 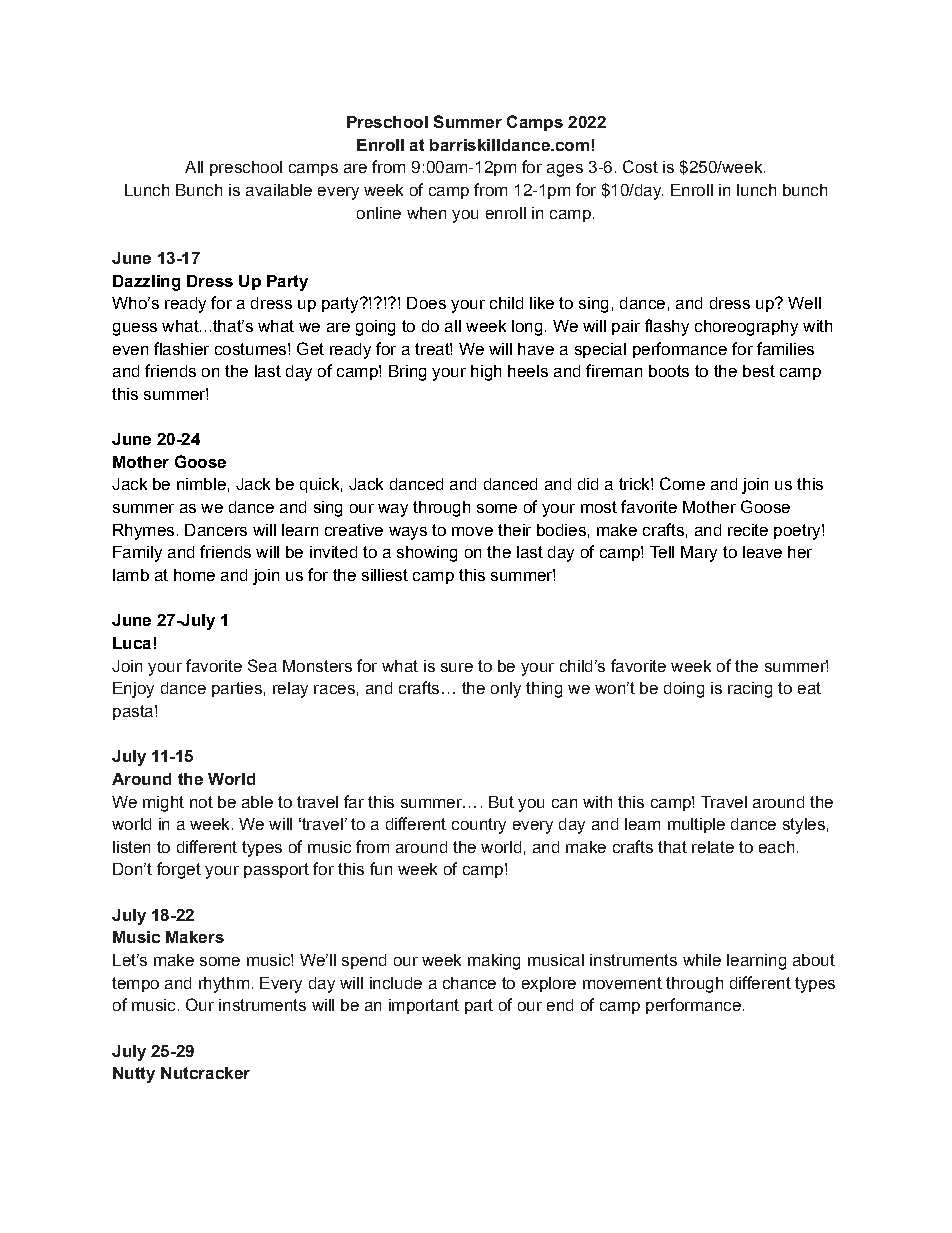 I want to click on Nutcracker, so click(x=205, y=1073).
